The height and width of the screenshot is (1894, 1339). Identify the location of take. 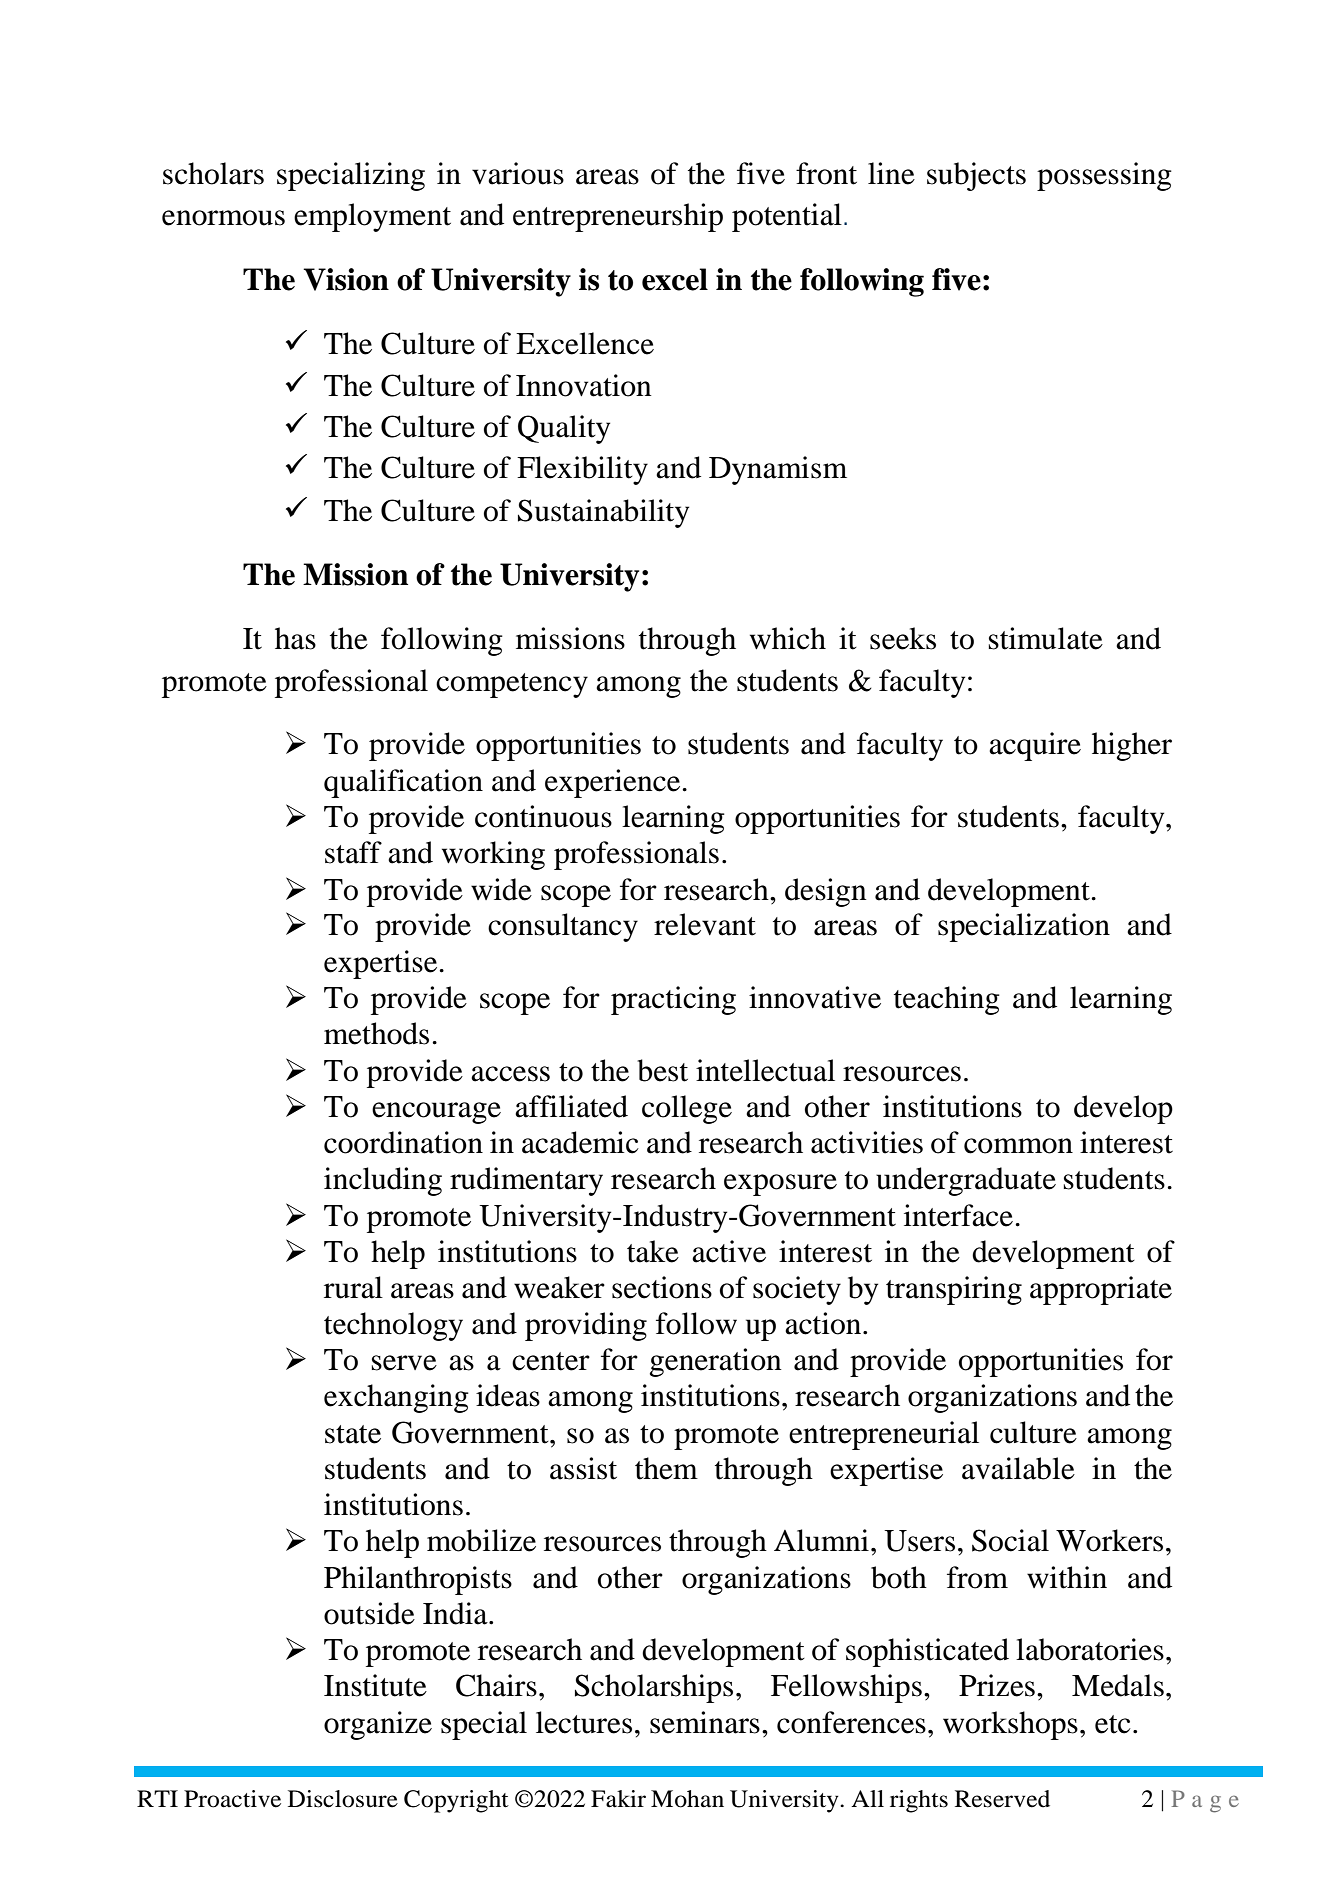
(653, 1251).
